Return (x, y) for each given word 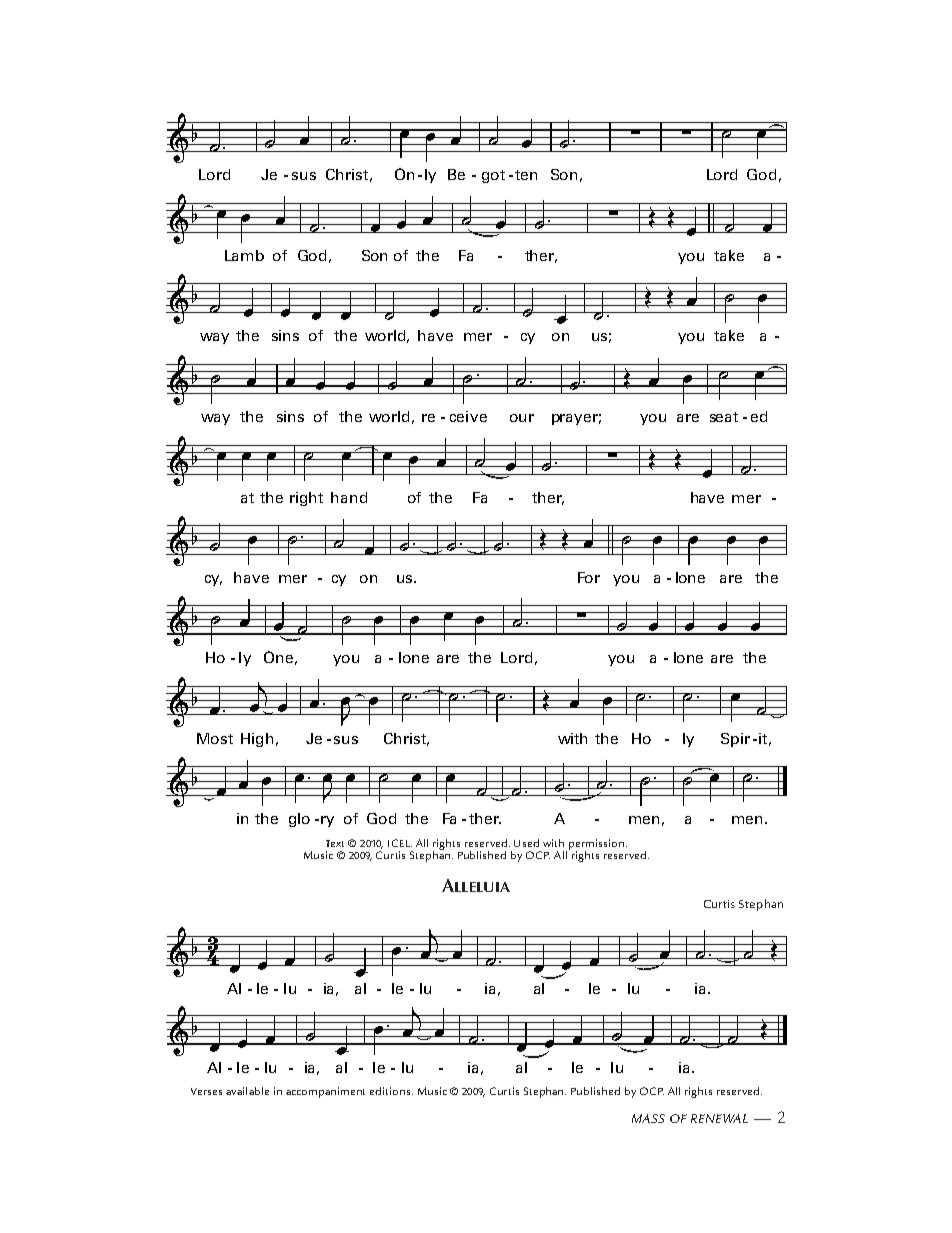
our (522, 418)
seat (724, 417)
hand (349, 497)
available (247, 1091)
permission (596, 845)
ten (526, 175)
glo (299, 820)
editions (391, 1091)
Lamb (244, 255)
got (493, 176)
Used (526, 843)
